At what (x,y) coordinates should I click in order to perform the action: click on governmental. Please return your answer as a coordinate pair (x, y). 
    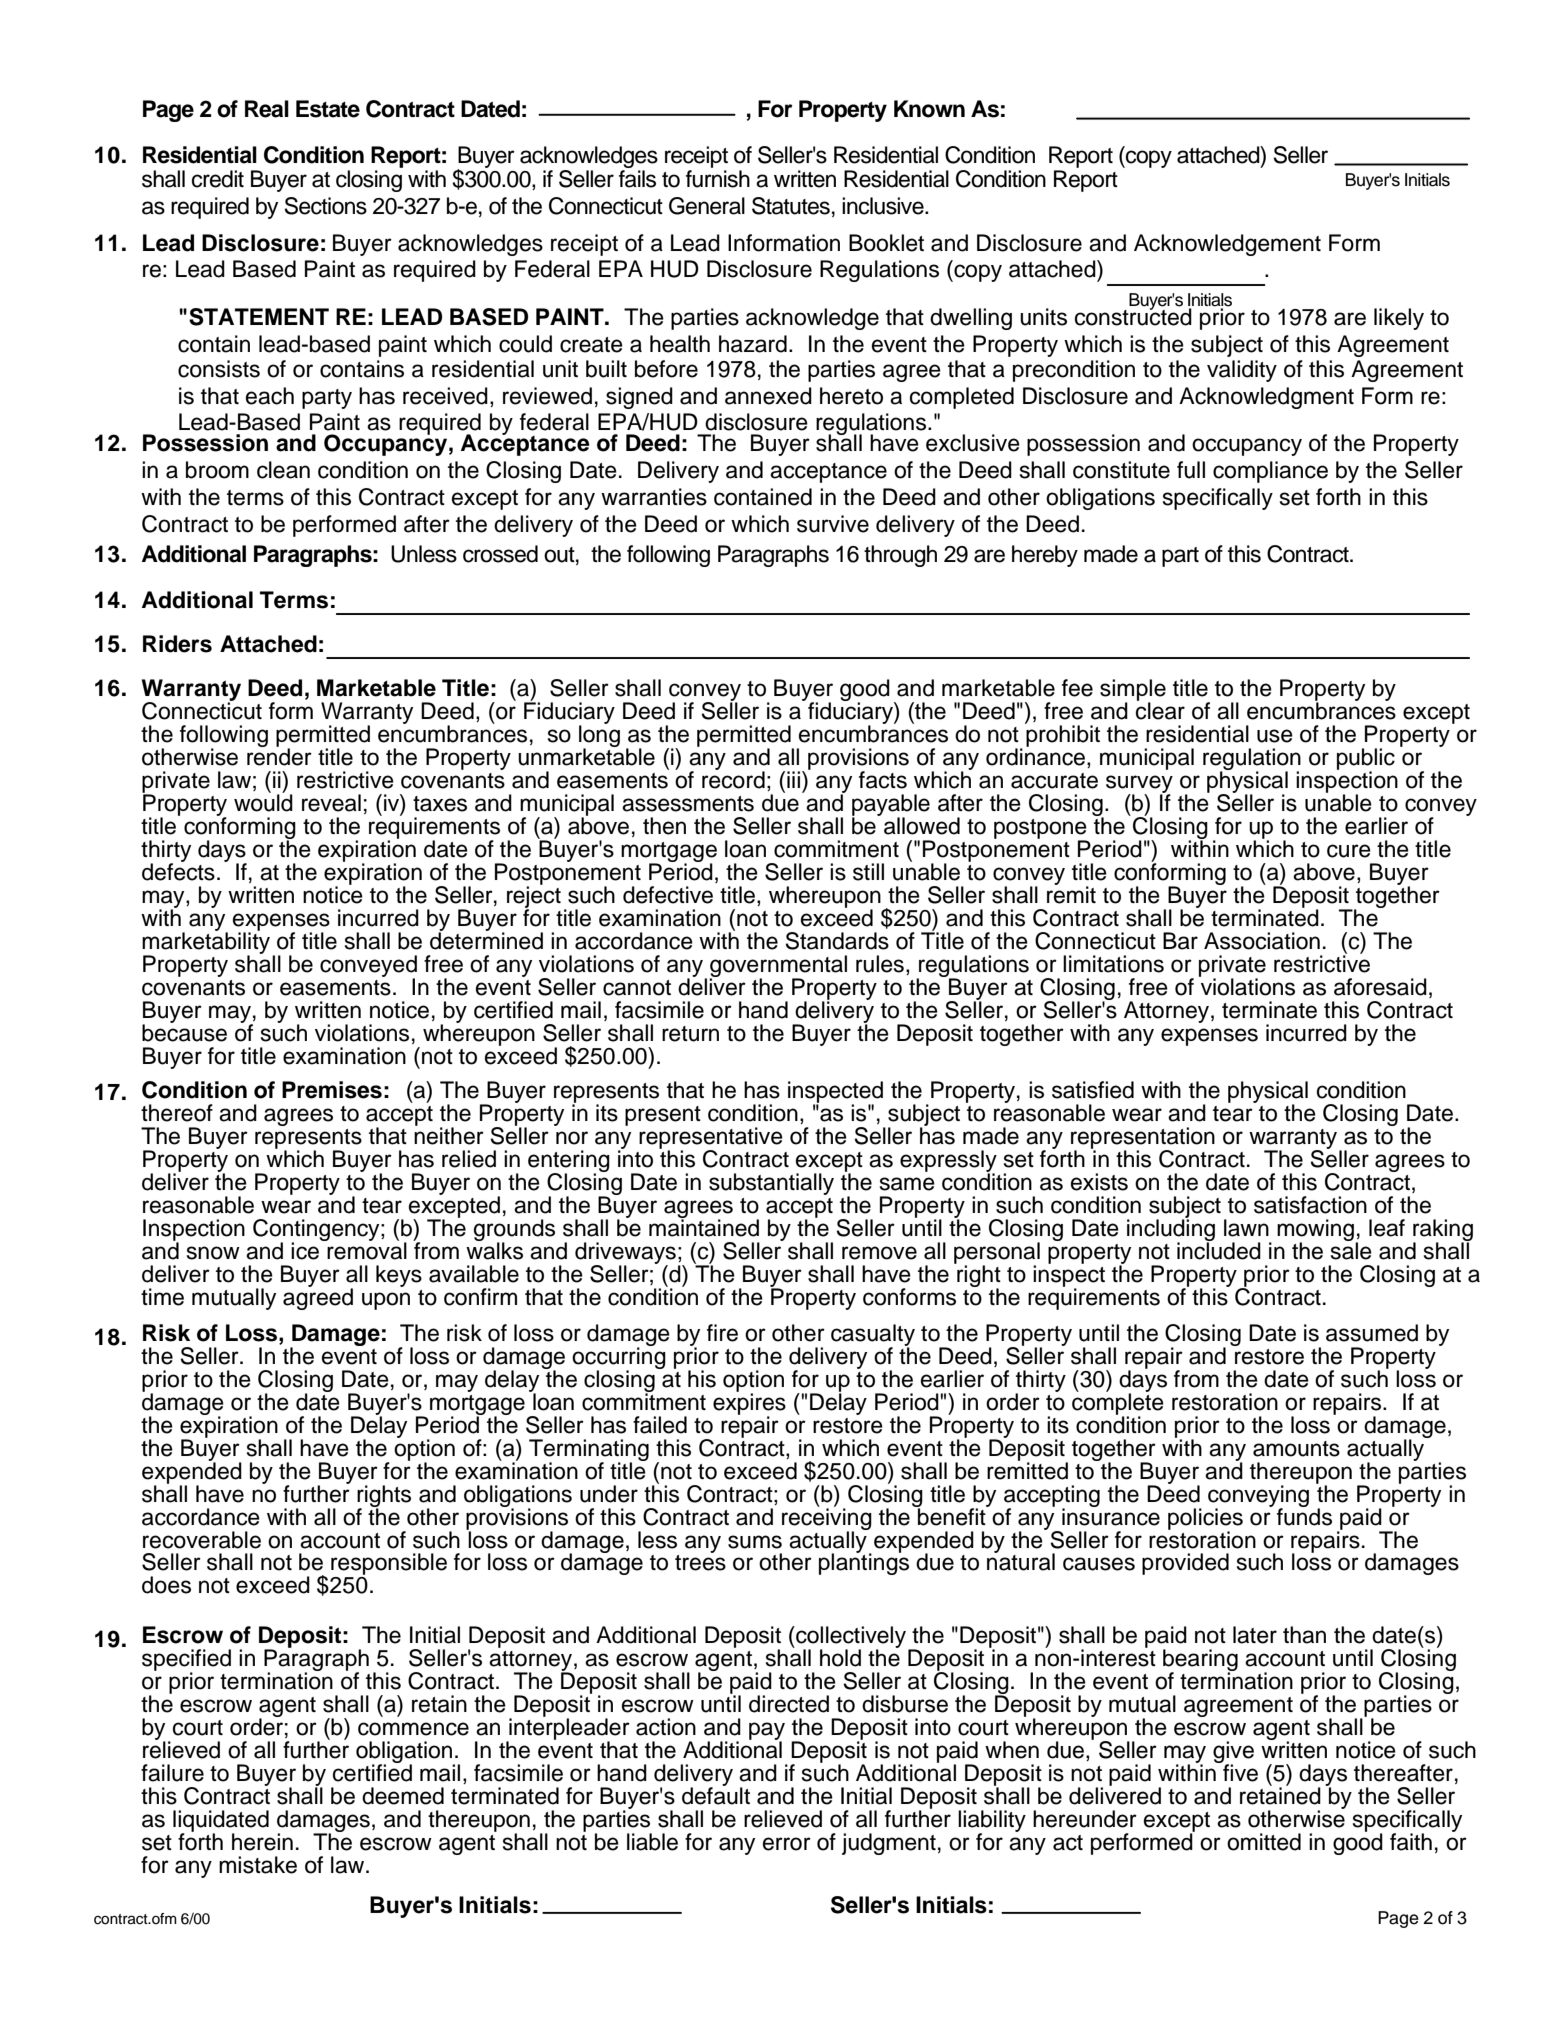
    Looking at the image, I should click on (778, 967).
